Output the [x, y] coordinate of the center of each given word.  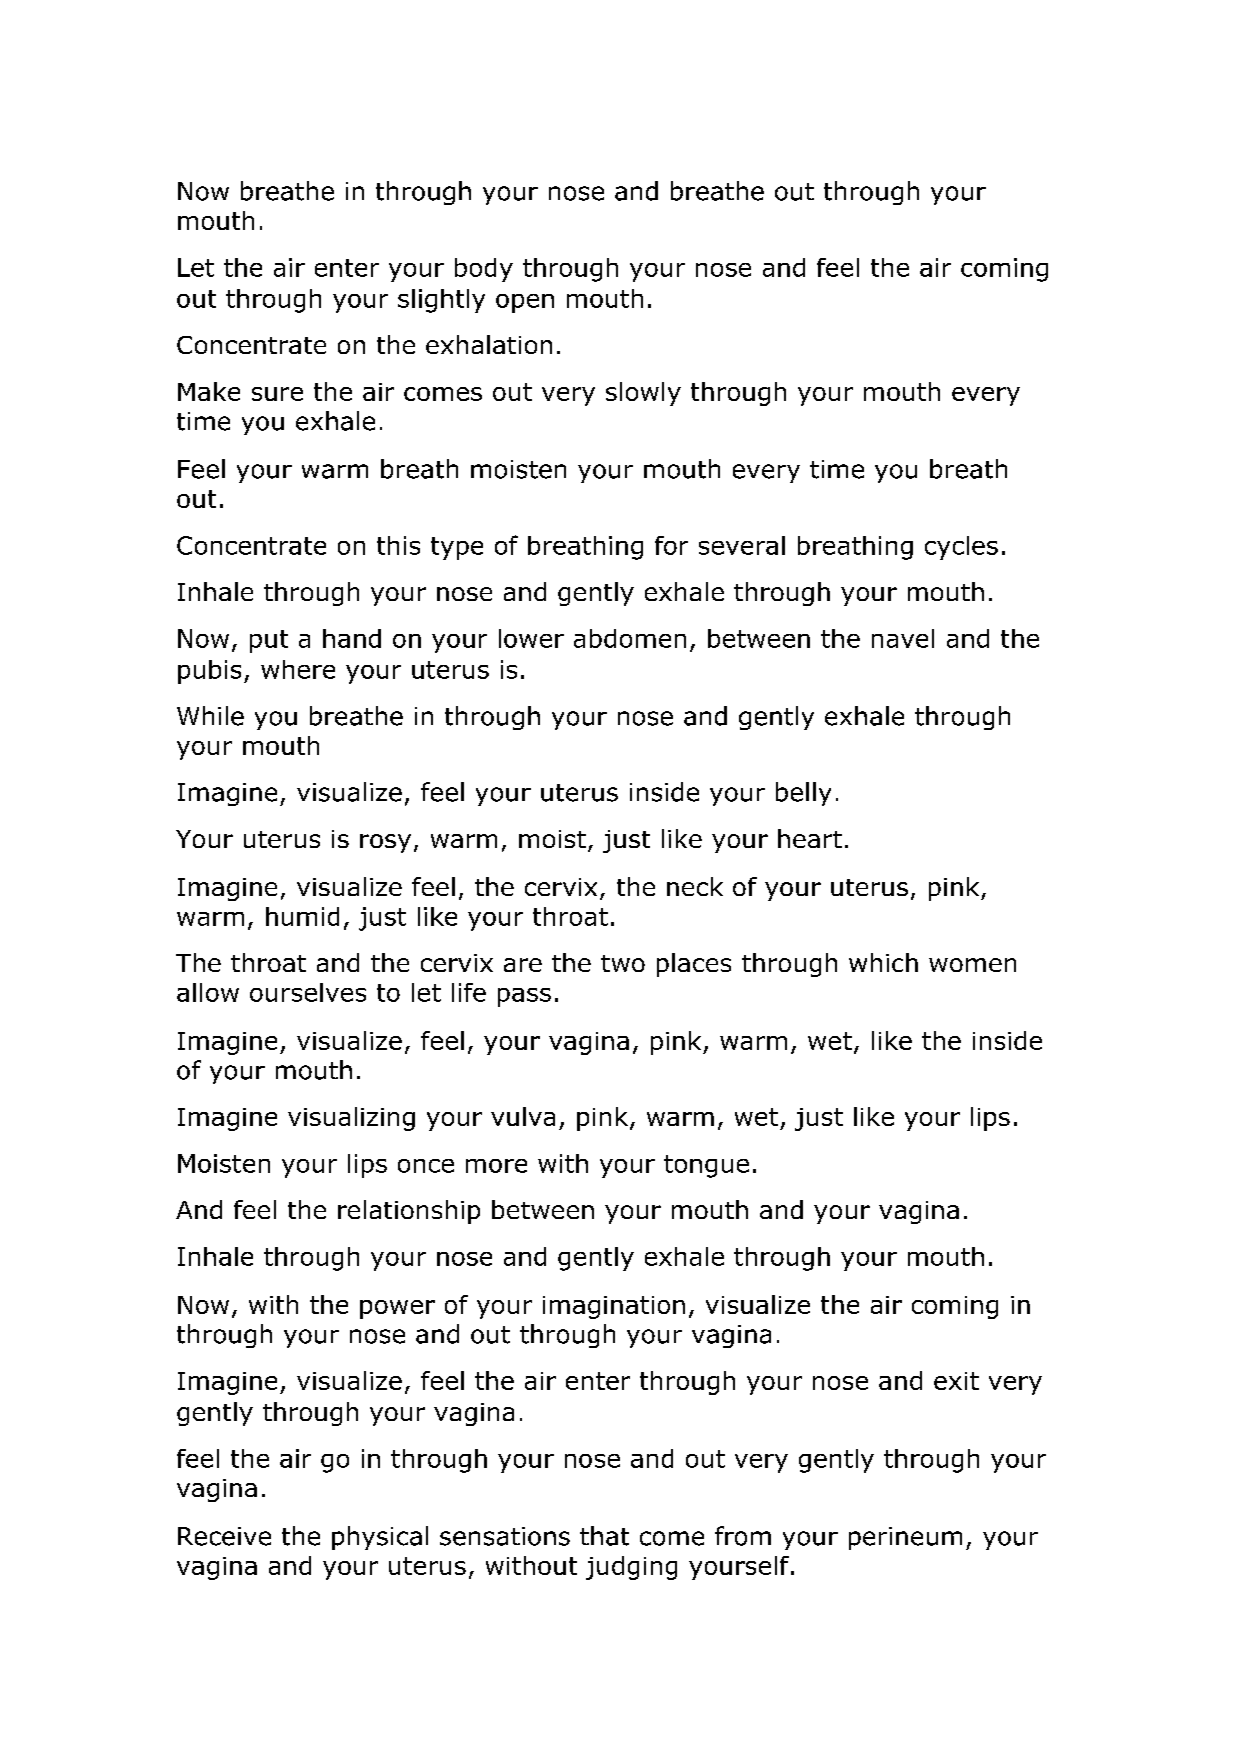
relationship [409, 1212]
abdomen [630, 638]
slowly [643, 394]
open [525, 303]
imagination [614, 1307]
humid [302, 916]
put [269, 641]
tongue [706, 1166]
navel [903, 638]
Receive [224, 1536]
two [623, 963]
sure [277, 394]
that [604, 1536]
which [883, 962]
